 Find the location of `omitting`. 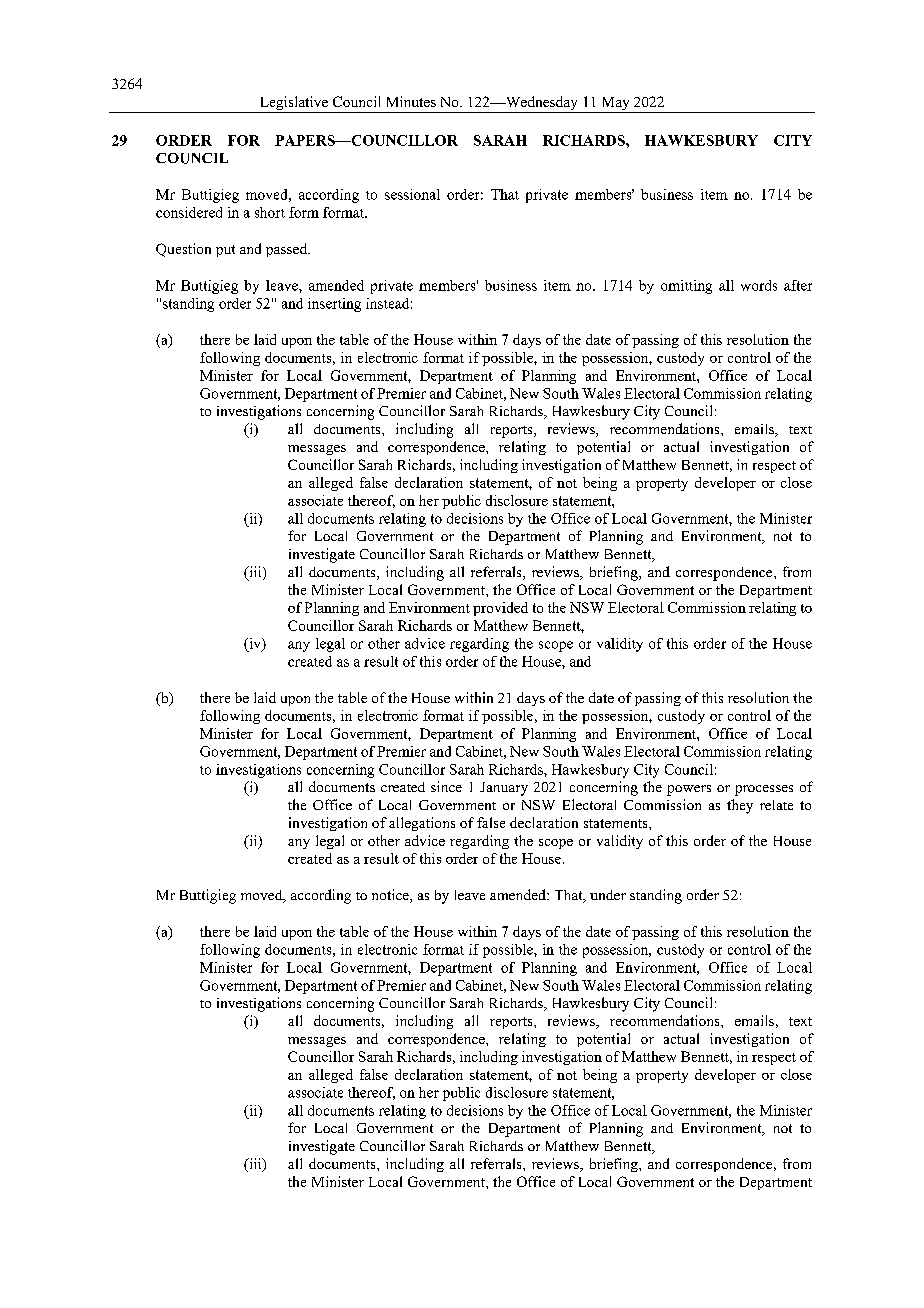

omitting is located at coordinates (686, 287).
